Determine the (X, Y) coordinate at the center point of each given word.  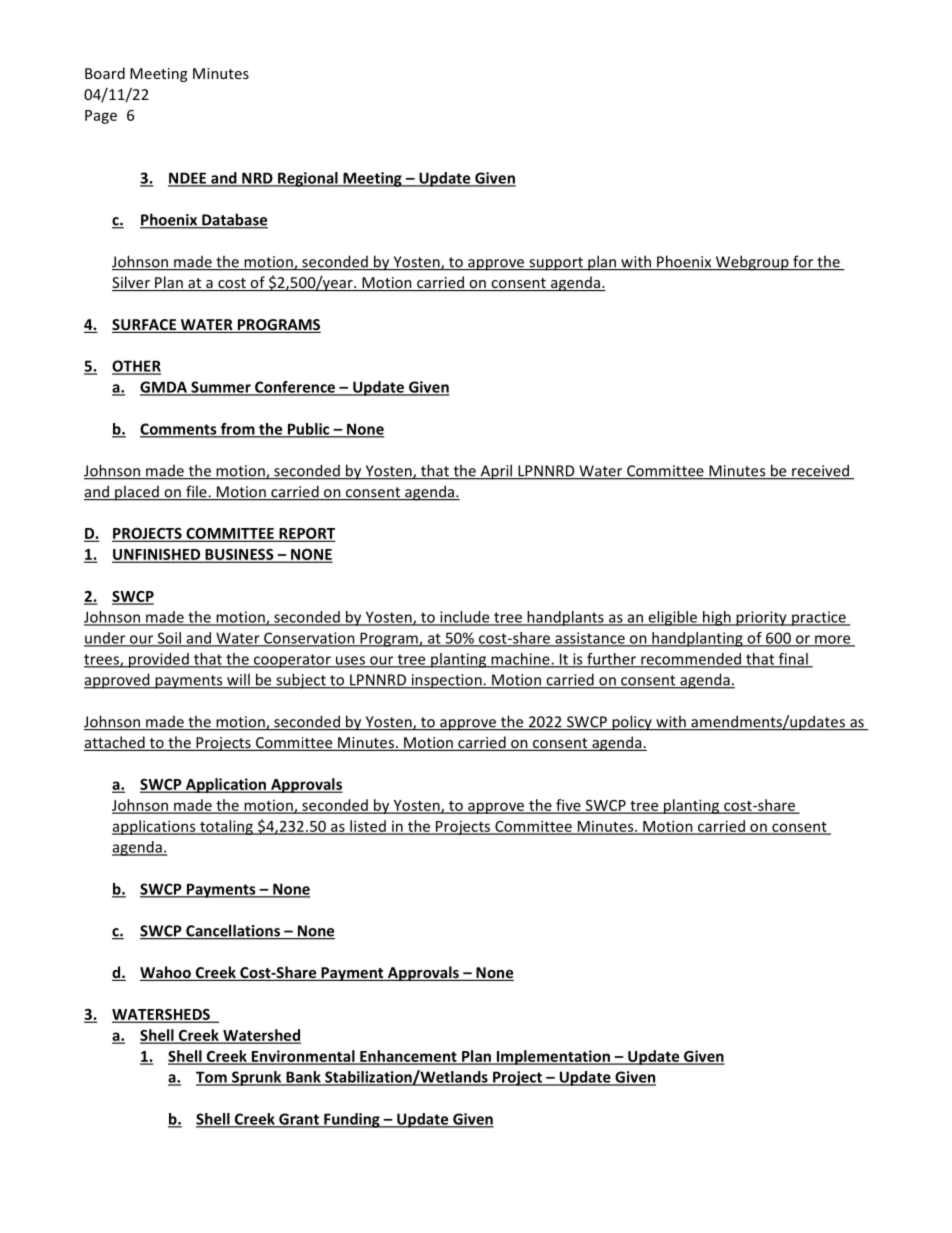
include (465, 618)
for (803, 262)
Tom (212, 1078)
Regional (308, 179)
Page (101, 117)
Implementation (553, 1057)
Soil (169, 639)
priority (761, 618)
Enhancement (408, 1057)
